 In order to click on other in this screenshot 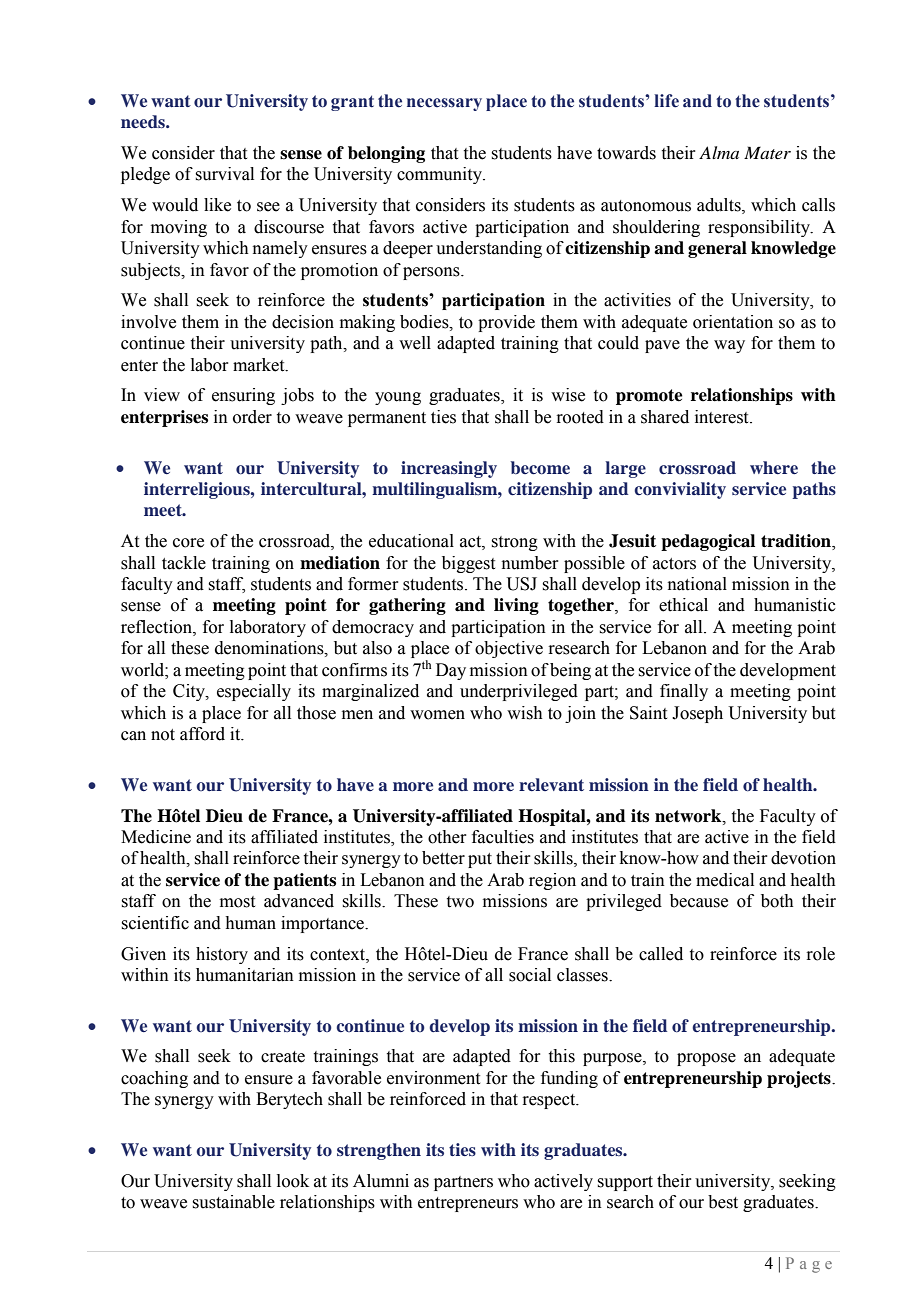, I will do `click(447, 837)`.
